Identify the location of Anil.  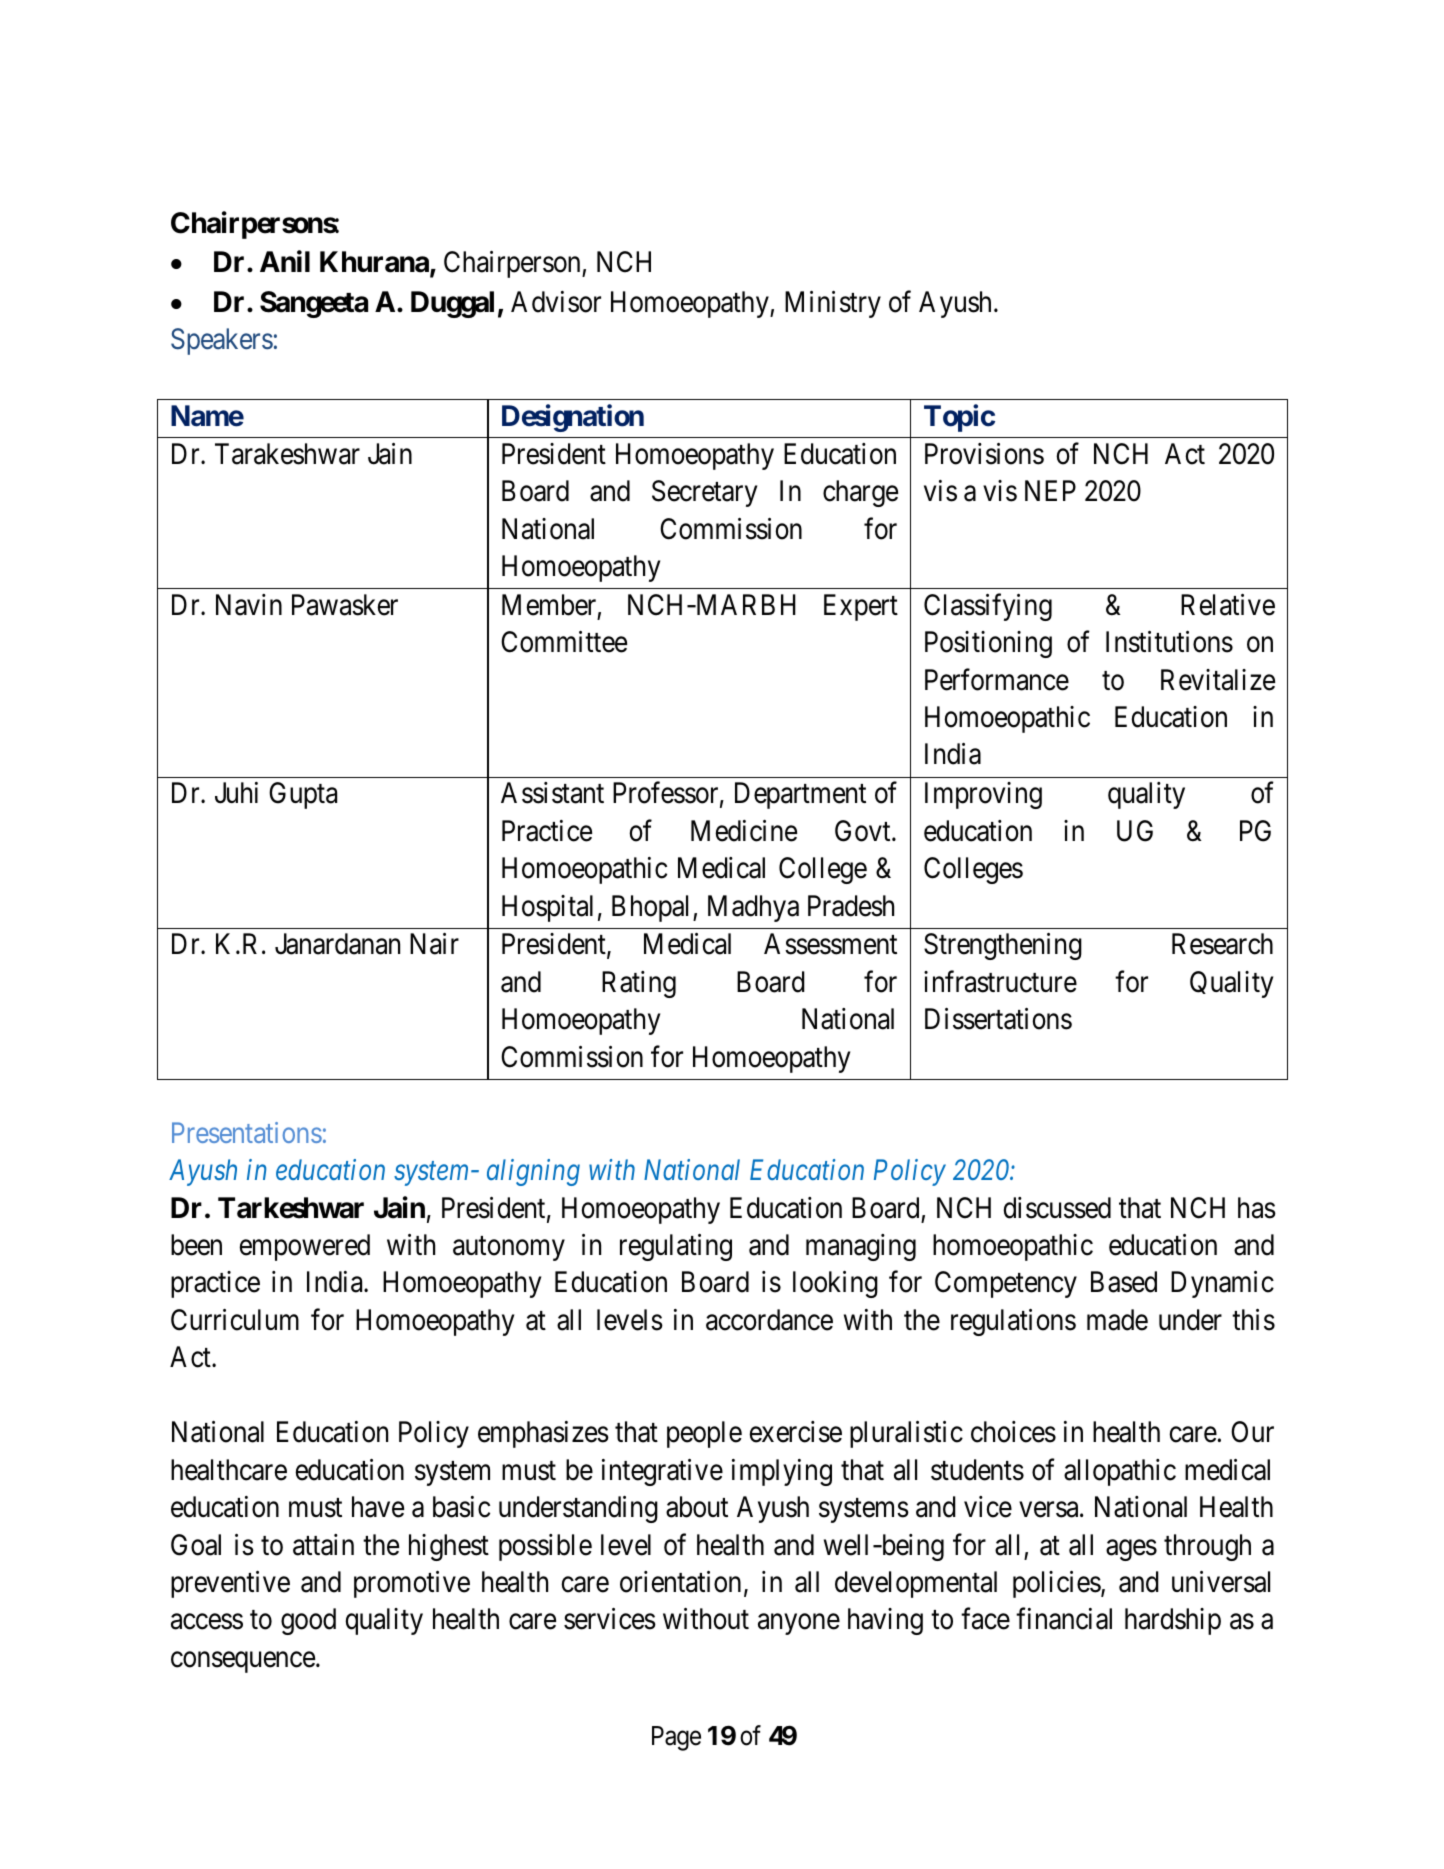
(285, 261).
